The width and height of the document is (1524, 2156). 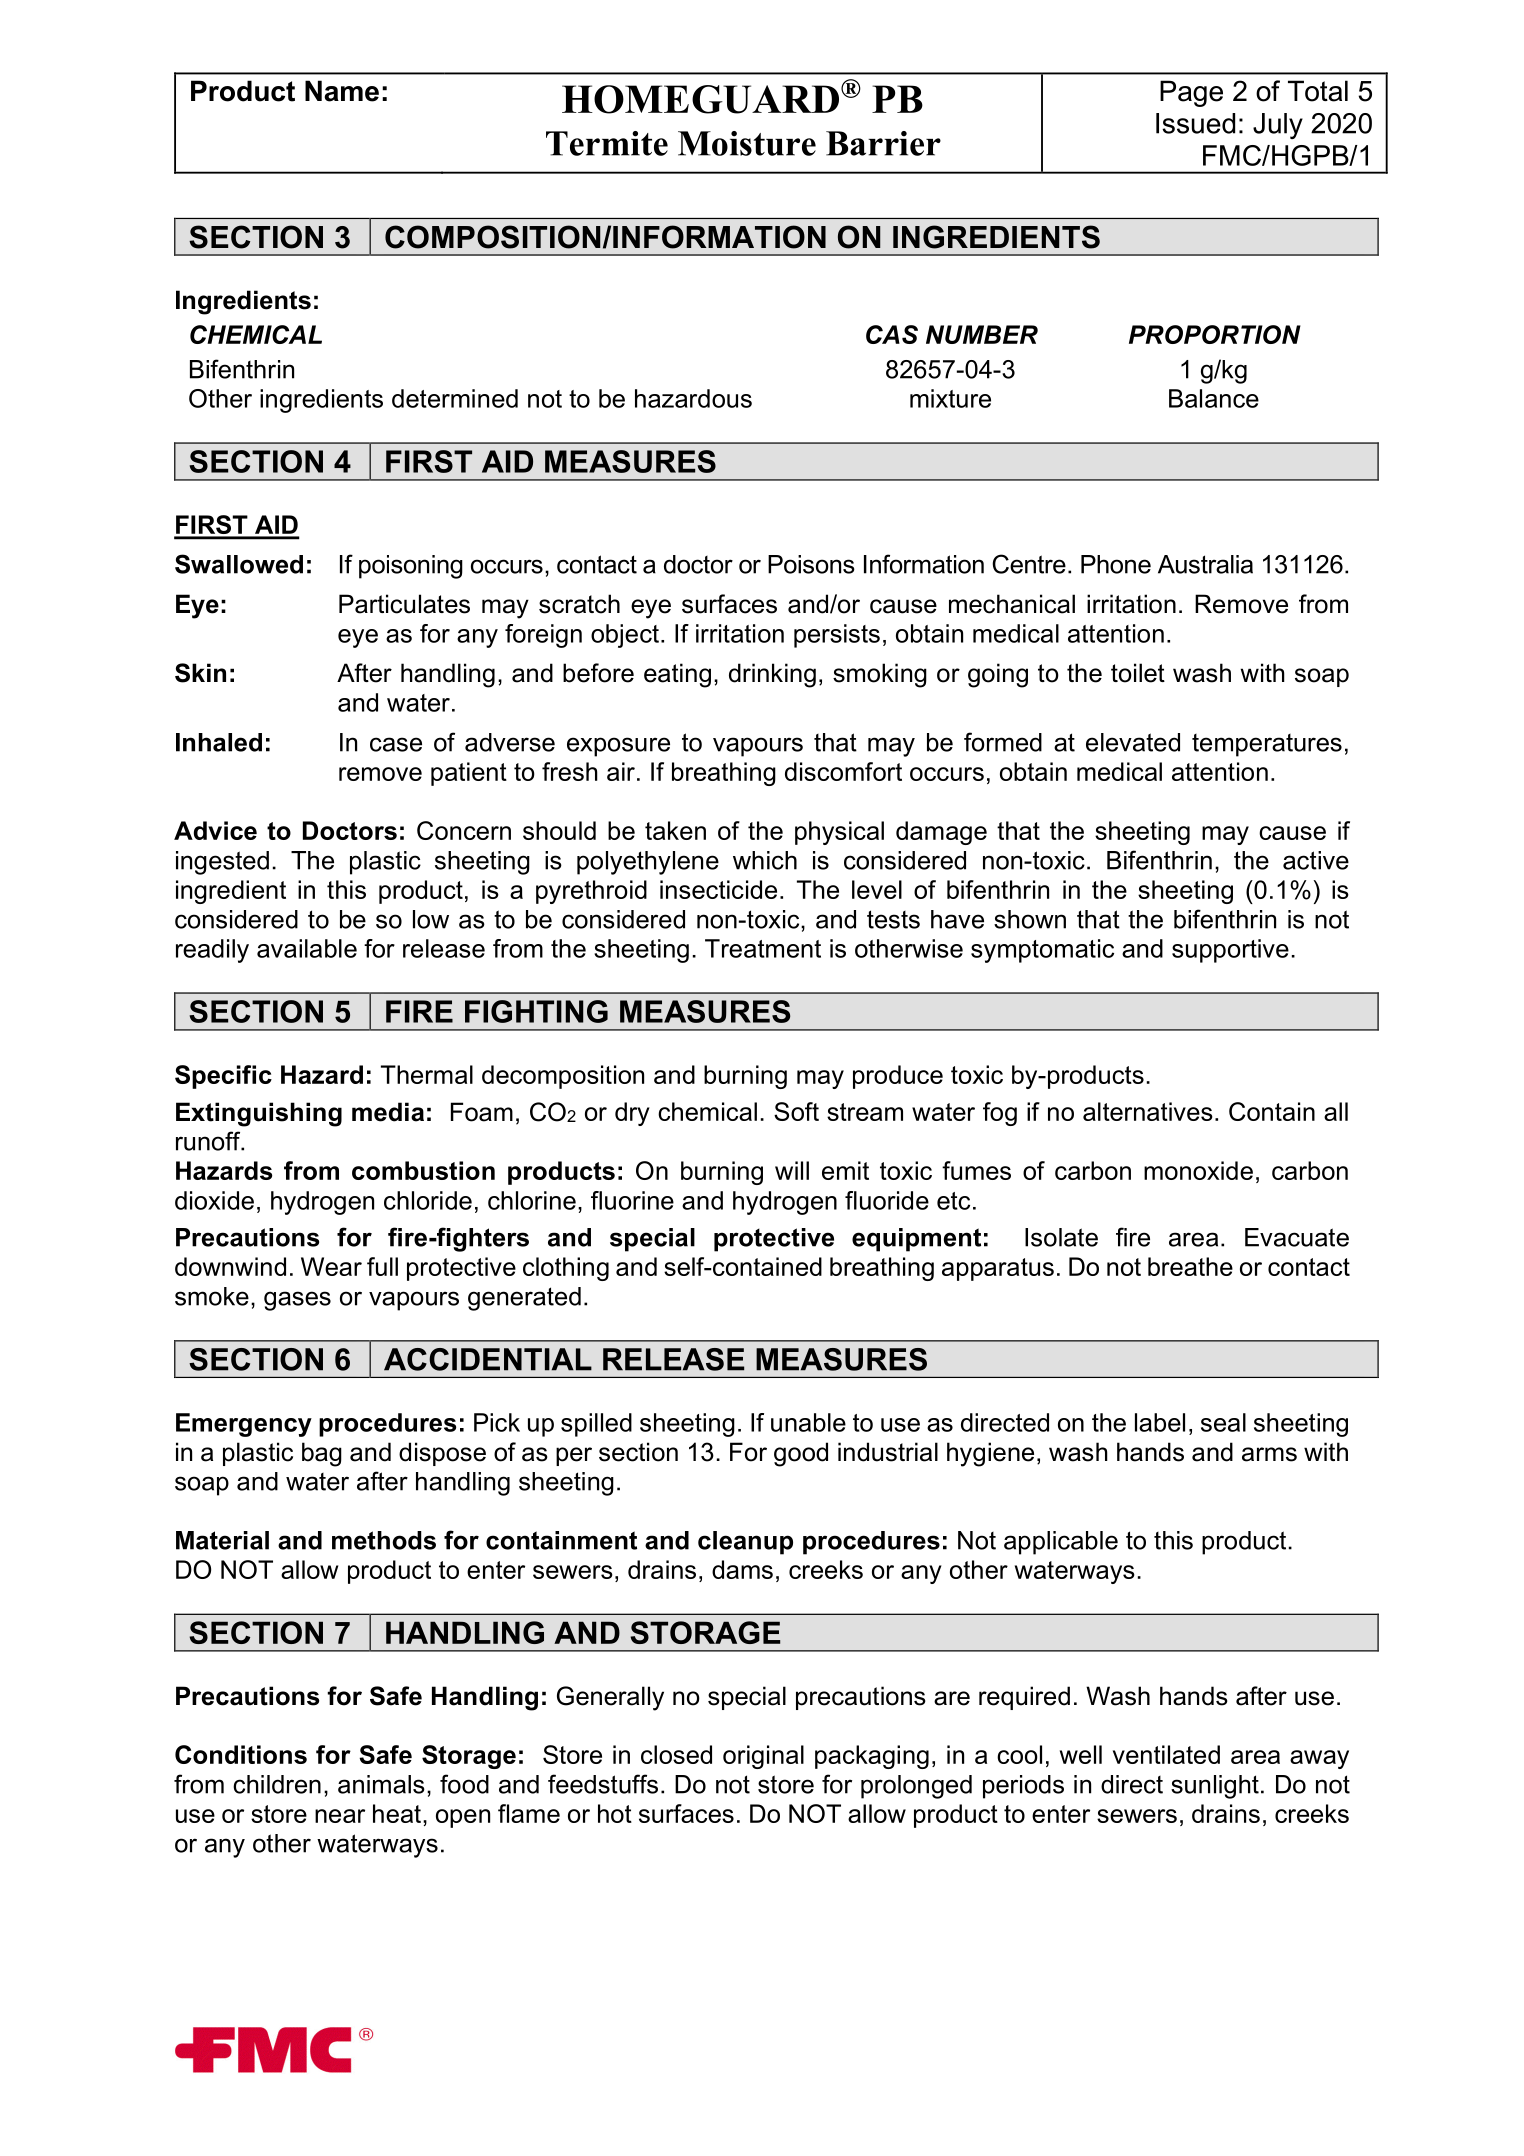 What do you see at coordinates (342, 91) in the document?
I see `Name` at bounding box center [342, 91].
